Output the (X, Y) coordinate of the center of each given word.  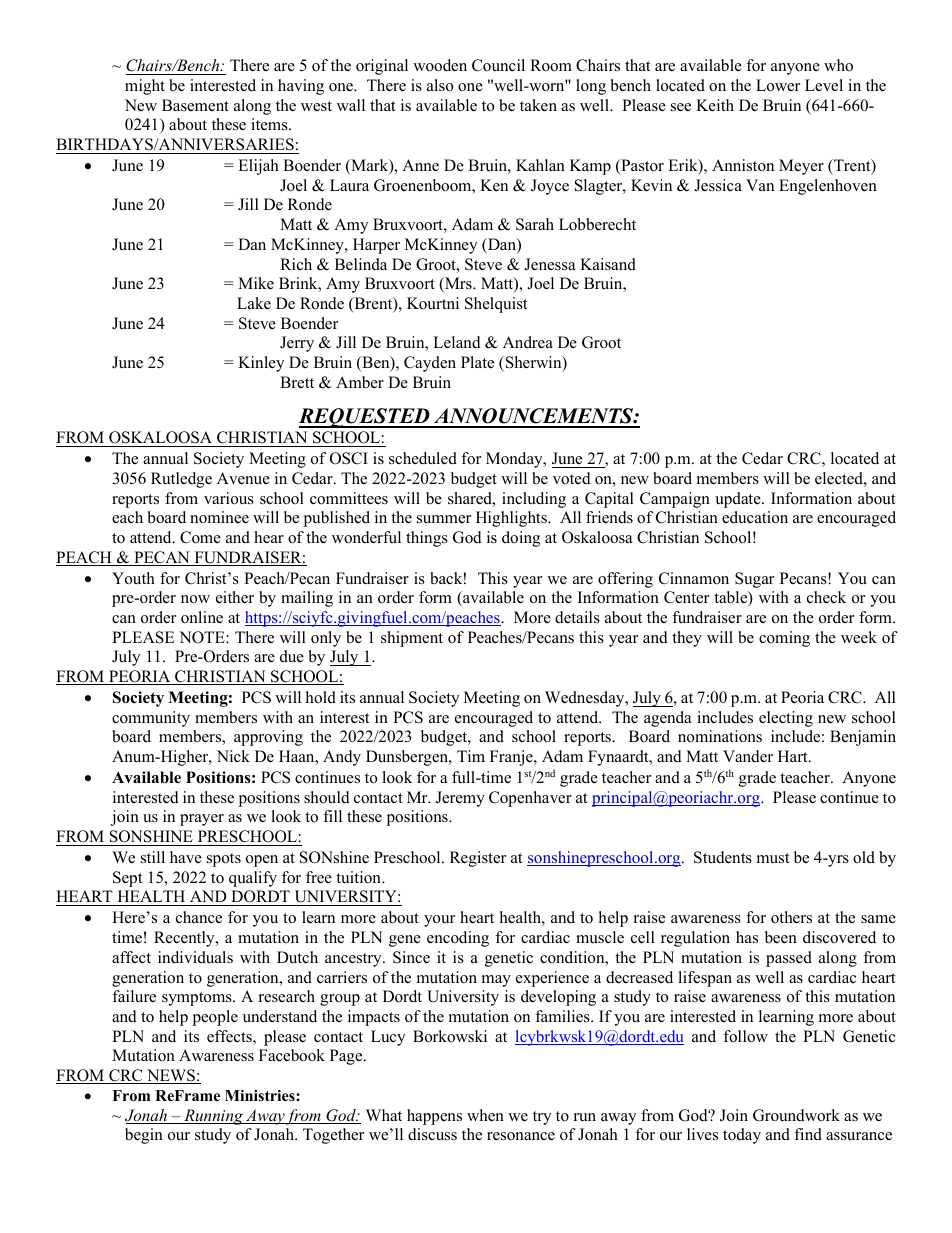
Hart (794, 756)
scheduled (423, 458)
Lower (778, 85)
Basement (195, 105)
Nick (233, 756)
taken (538, 105)
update (739, 500)
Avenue (243, 478)
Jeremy (460, 799)
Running (213, 1117)
